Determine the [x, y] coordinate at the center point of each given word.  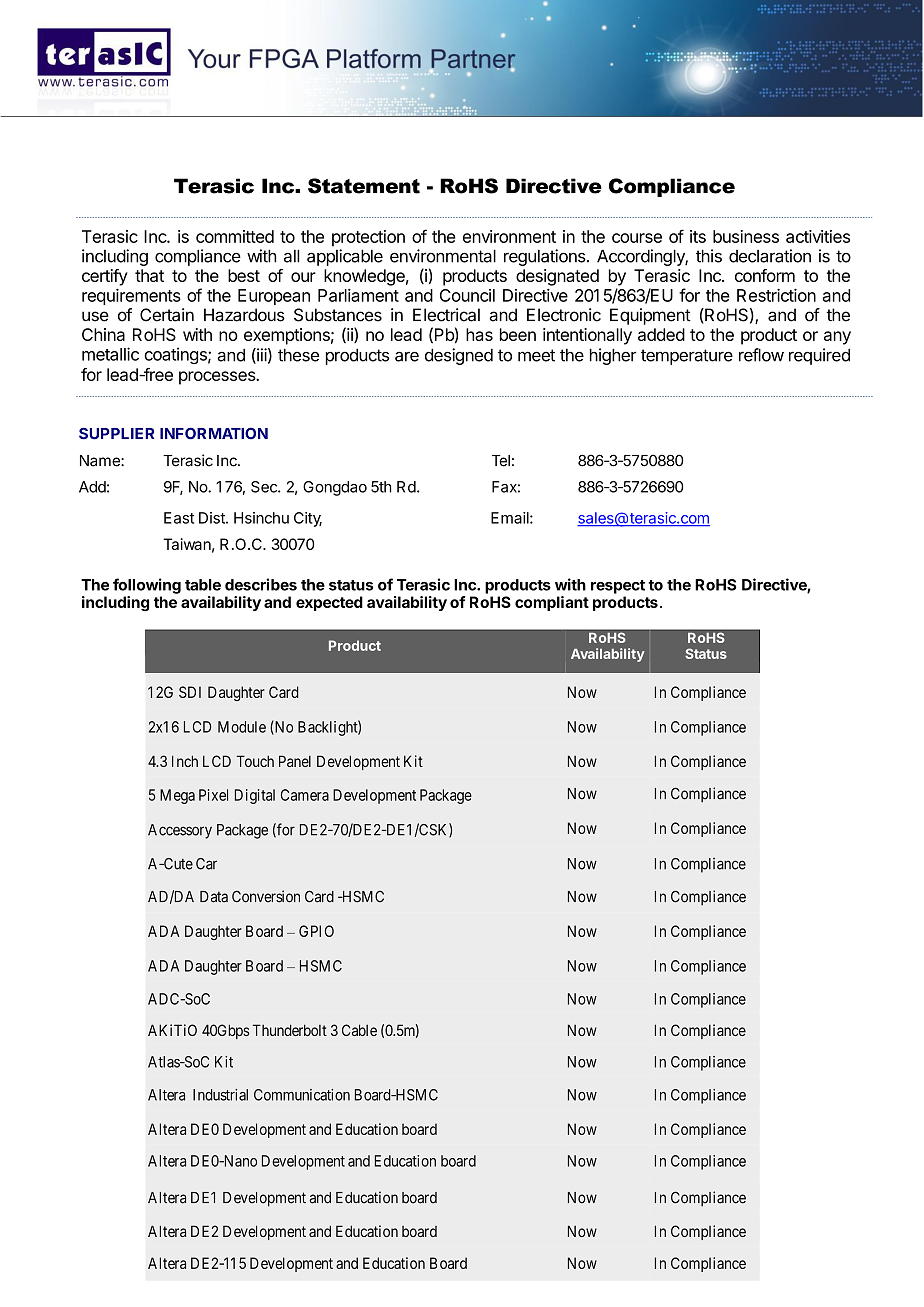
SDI [190, 692]
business [746, 236]
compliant [552, 603]
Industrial [220, 1095]
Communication [302, 1095]
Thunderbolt [289, 1030]
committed [235, 236]
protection [368, 238]
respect [618, 587]
